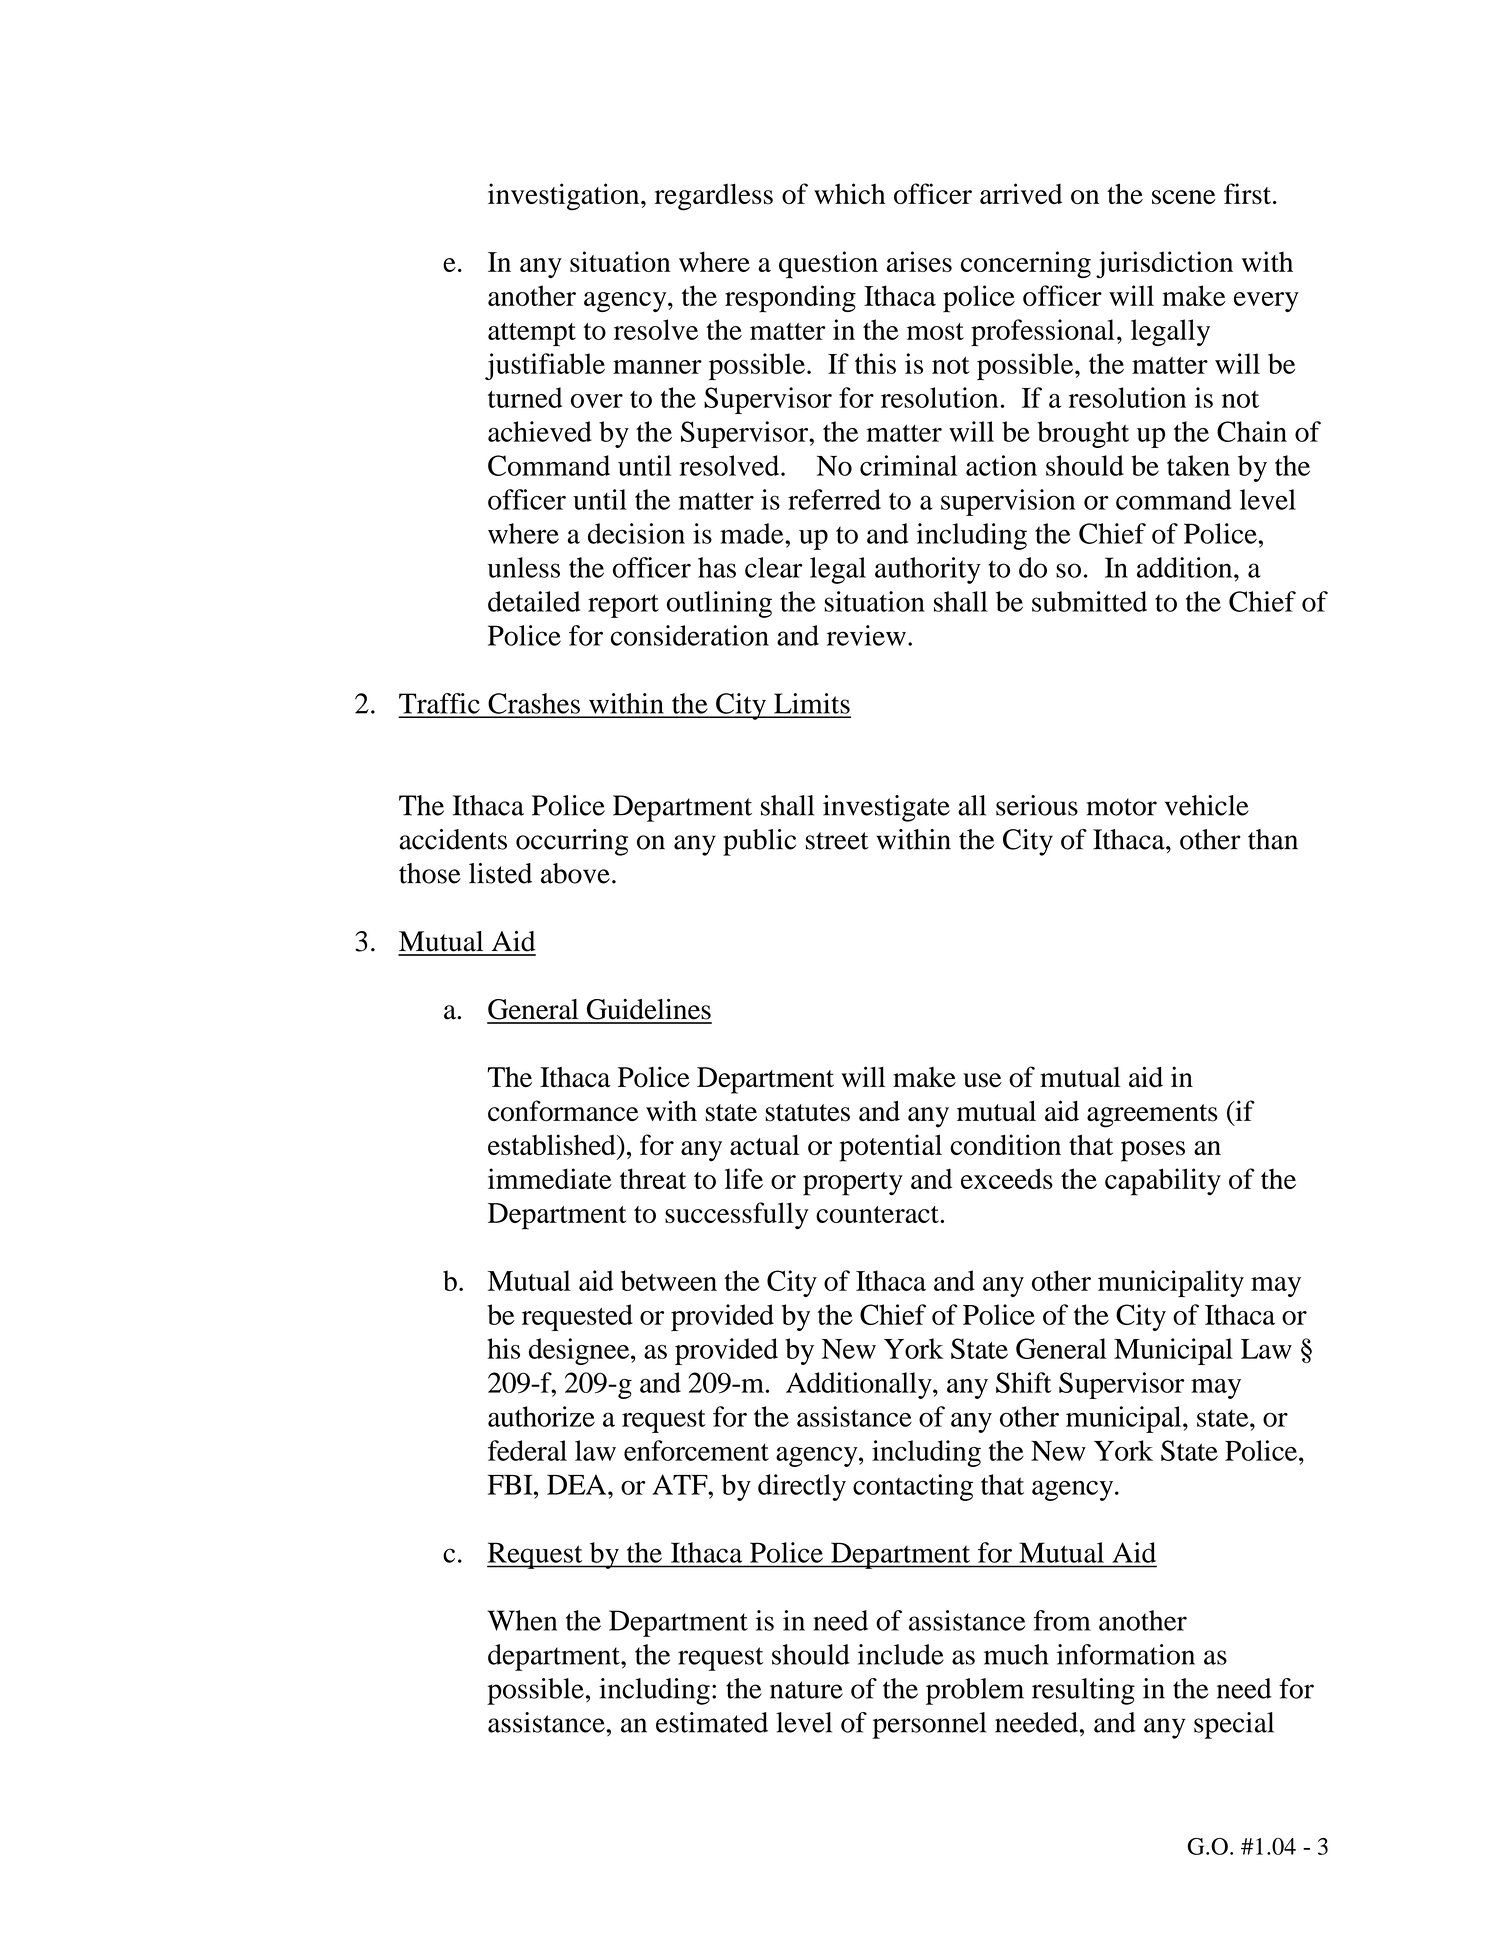 The image size is (1506, 1949). Describe the element at coordinates (807, 1113) in the document. I see `statutes` at that location.
